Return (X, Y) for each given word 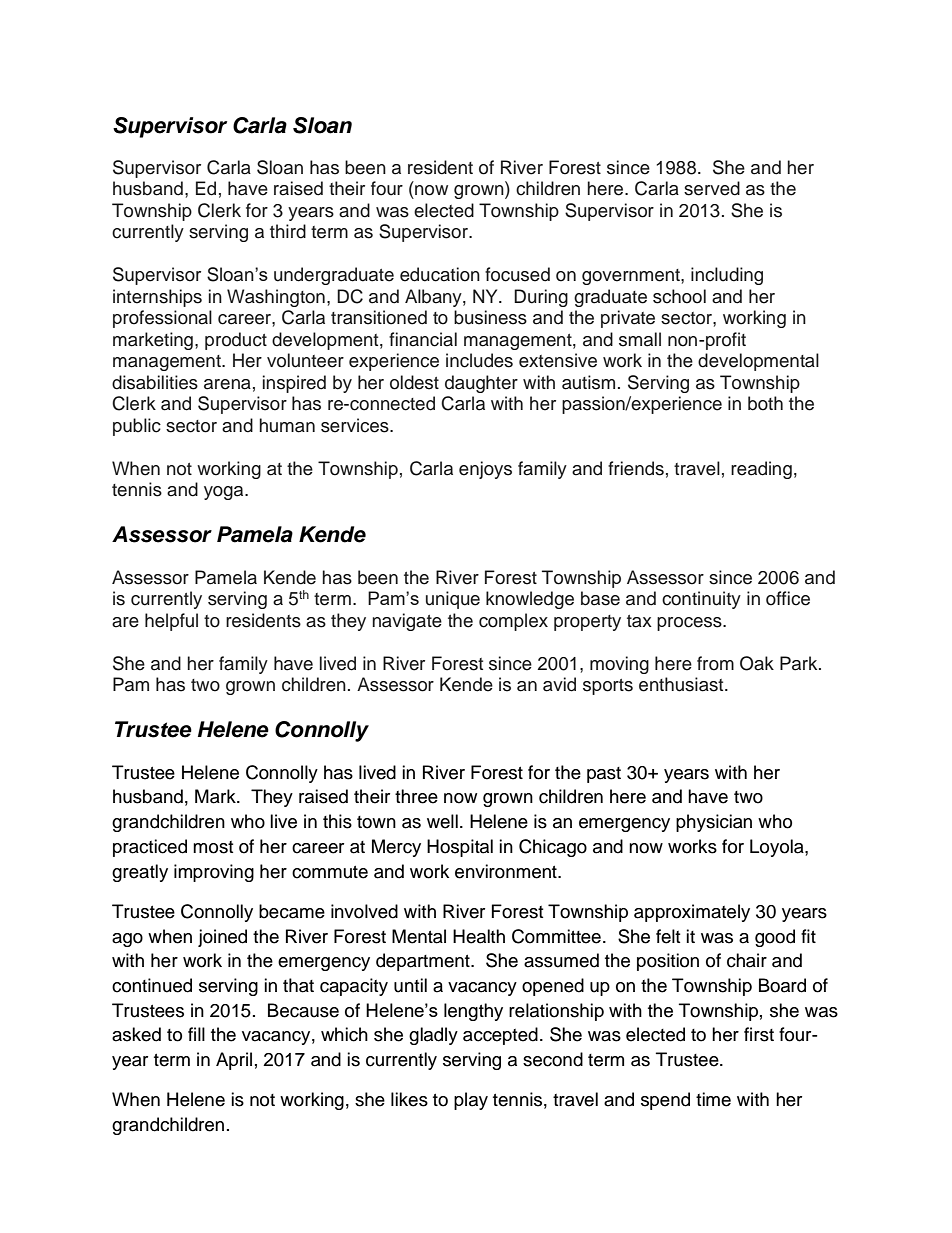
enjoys (485, 470)
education (440, 274)
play (471, 1101)
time (713, 1099)
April (234, 1061)
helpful (171, 622)
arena (227, 384)
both (765, 403)
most (213, 847)
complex (513, 622)
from (715, 663)
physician (714, 823)
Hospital (460, 848)
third (288, 231)
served (712, 188)
